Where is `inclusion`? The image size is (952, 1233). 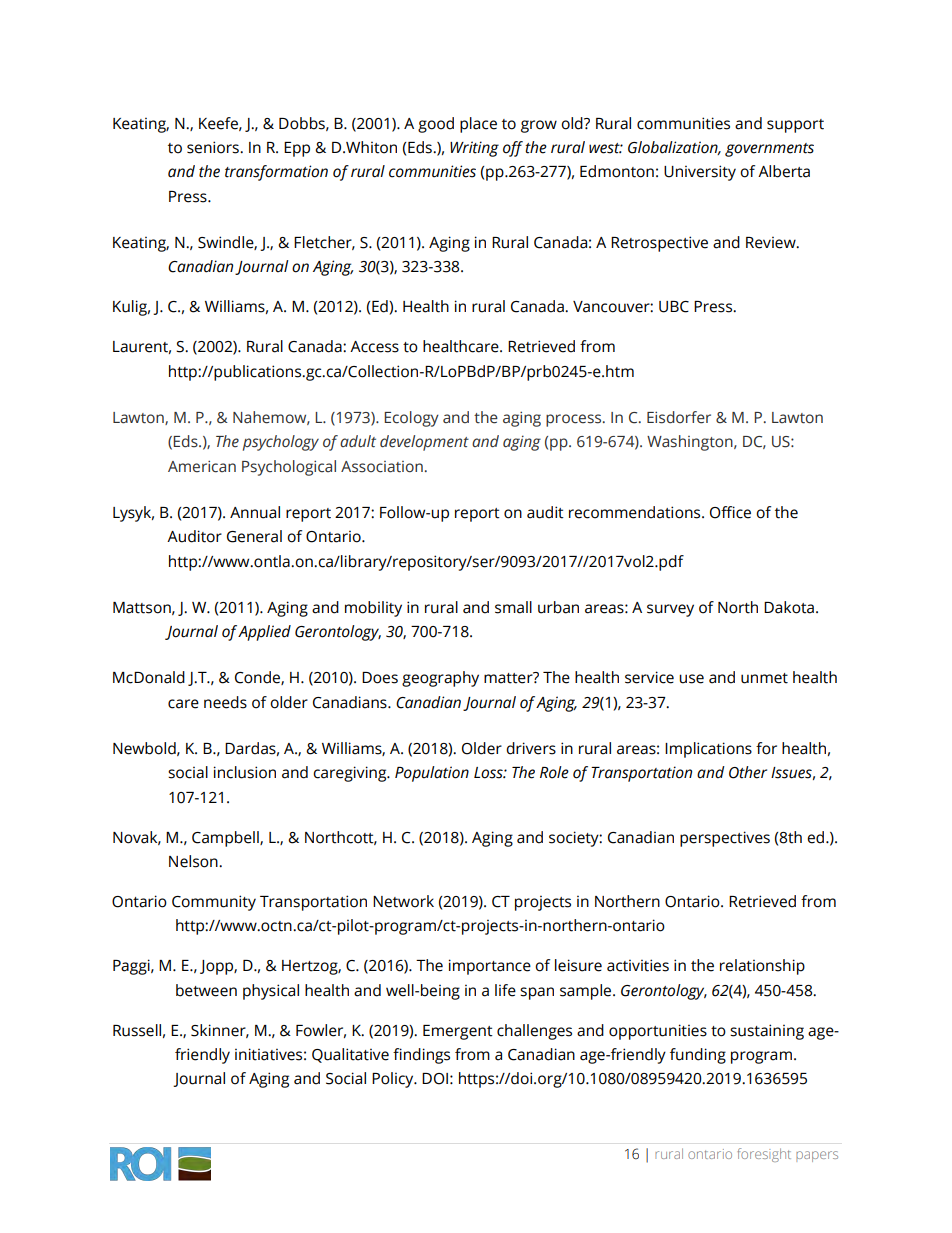 inclusion is located at coordinates (245, 772).
